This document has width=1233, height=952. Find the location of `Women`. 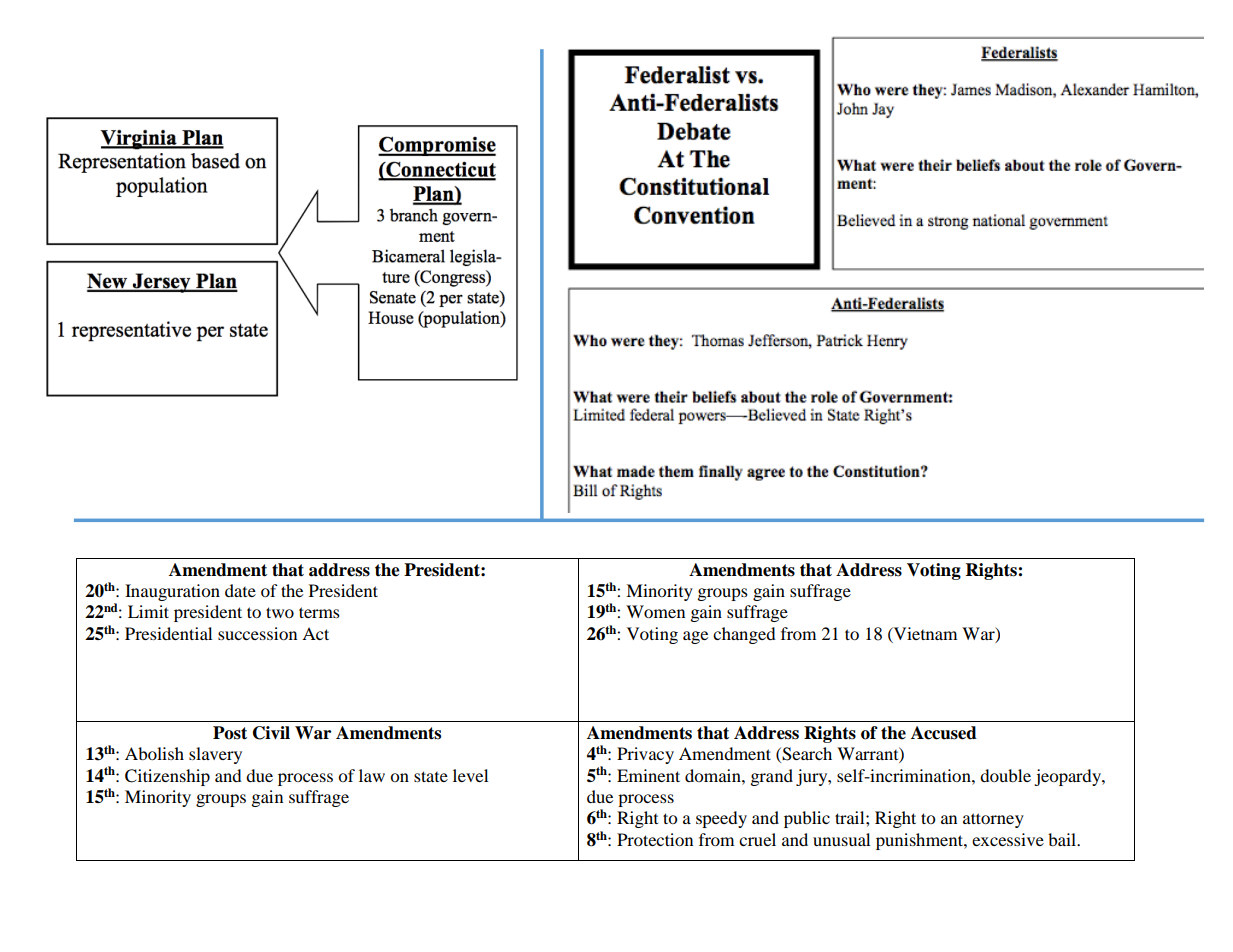

Women is located at coordinates (655, 611).
